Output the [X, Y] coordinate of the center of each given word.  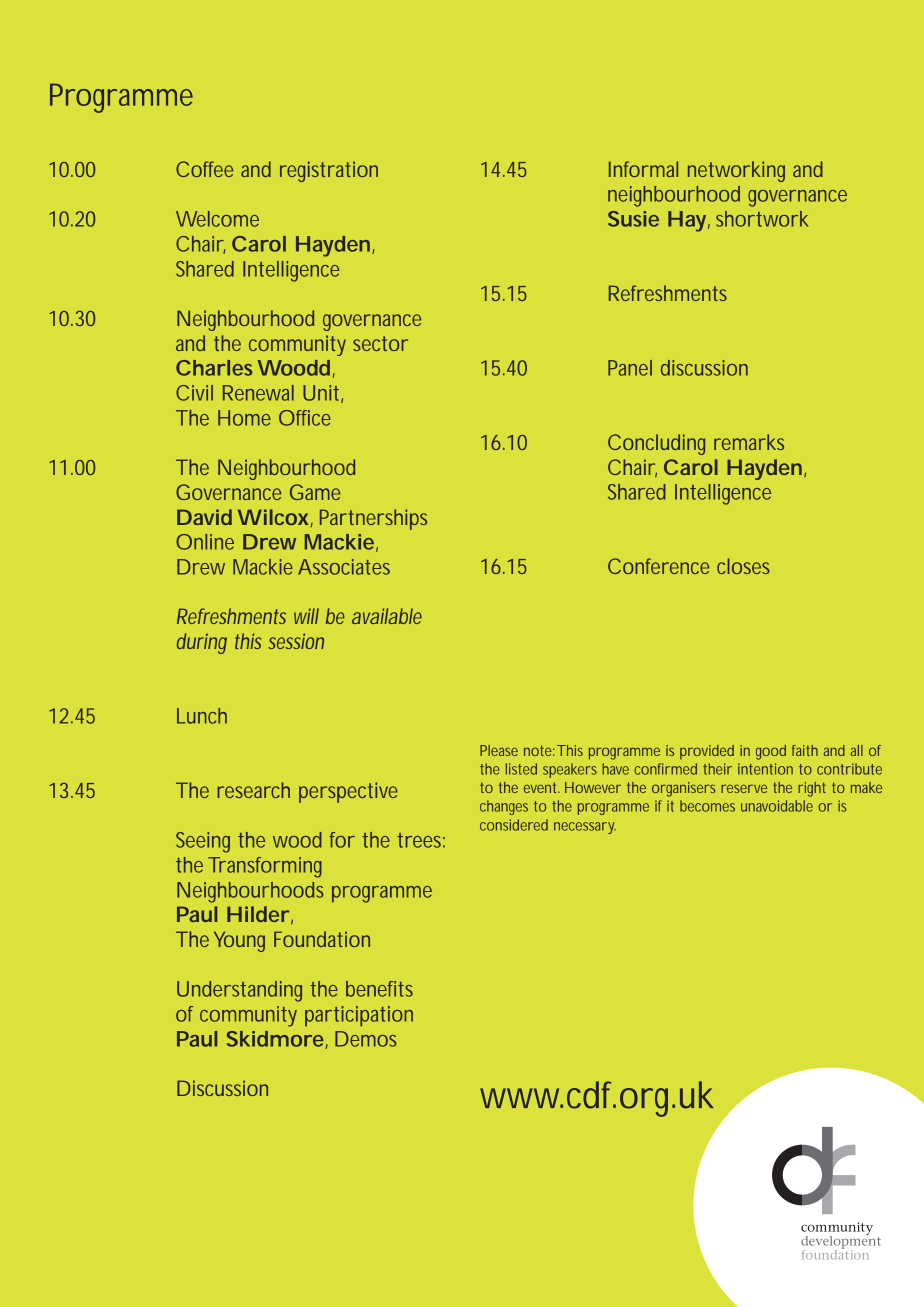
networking [736, 171]
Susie [633, 219]
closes [743, 566]
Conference [658, 566]
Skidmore [275, 1039]
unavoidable [777, 806]
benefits [379, 989]
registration [329, 171]
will [306, 616]
